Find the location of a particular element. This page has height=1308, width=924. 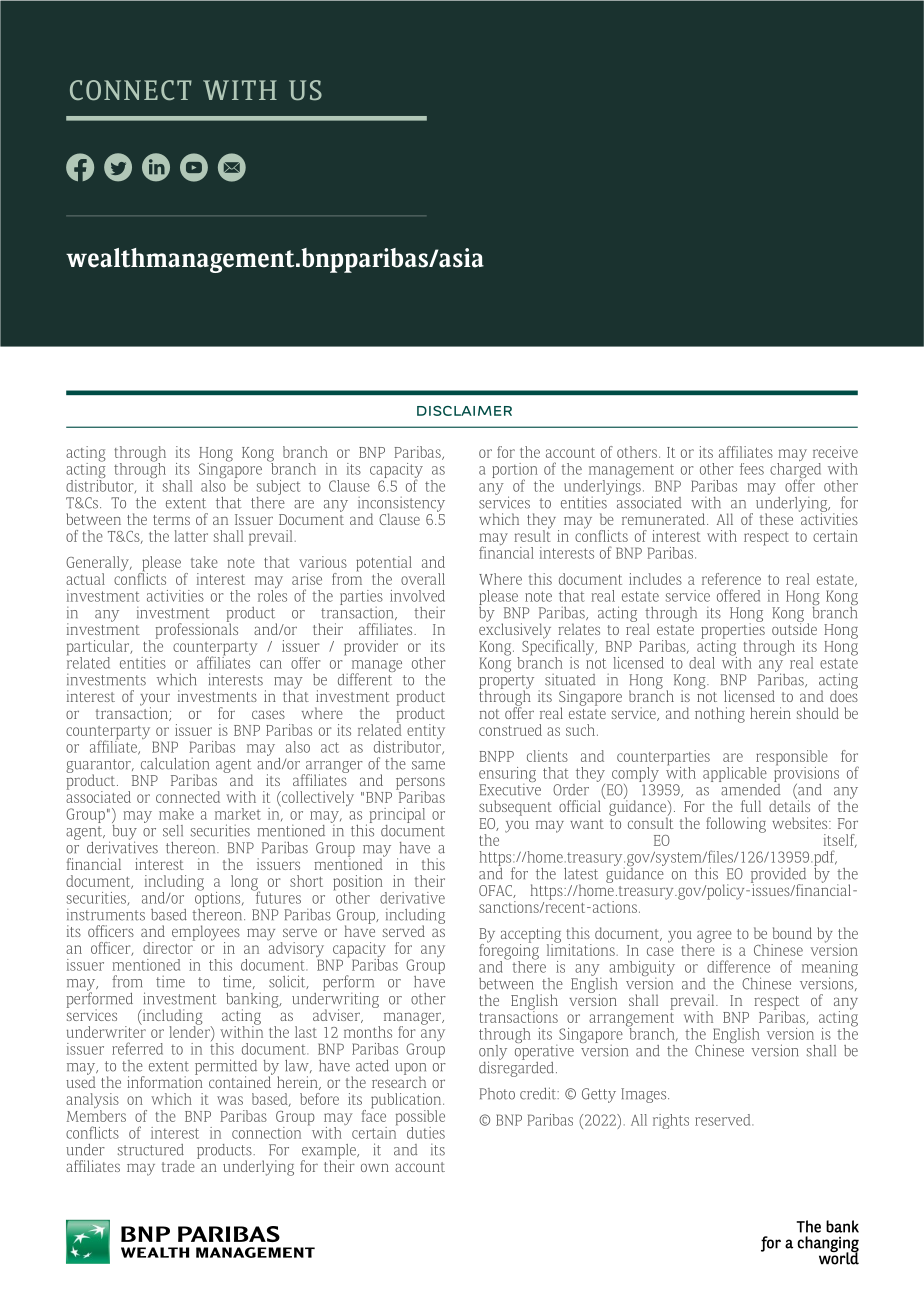

persons is located at coordinates (420, 784).
